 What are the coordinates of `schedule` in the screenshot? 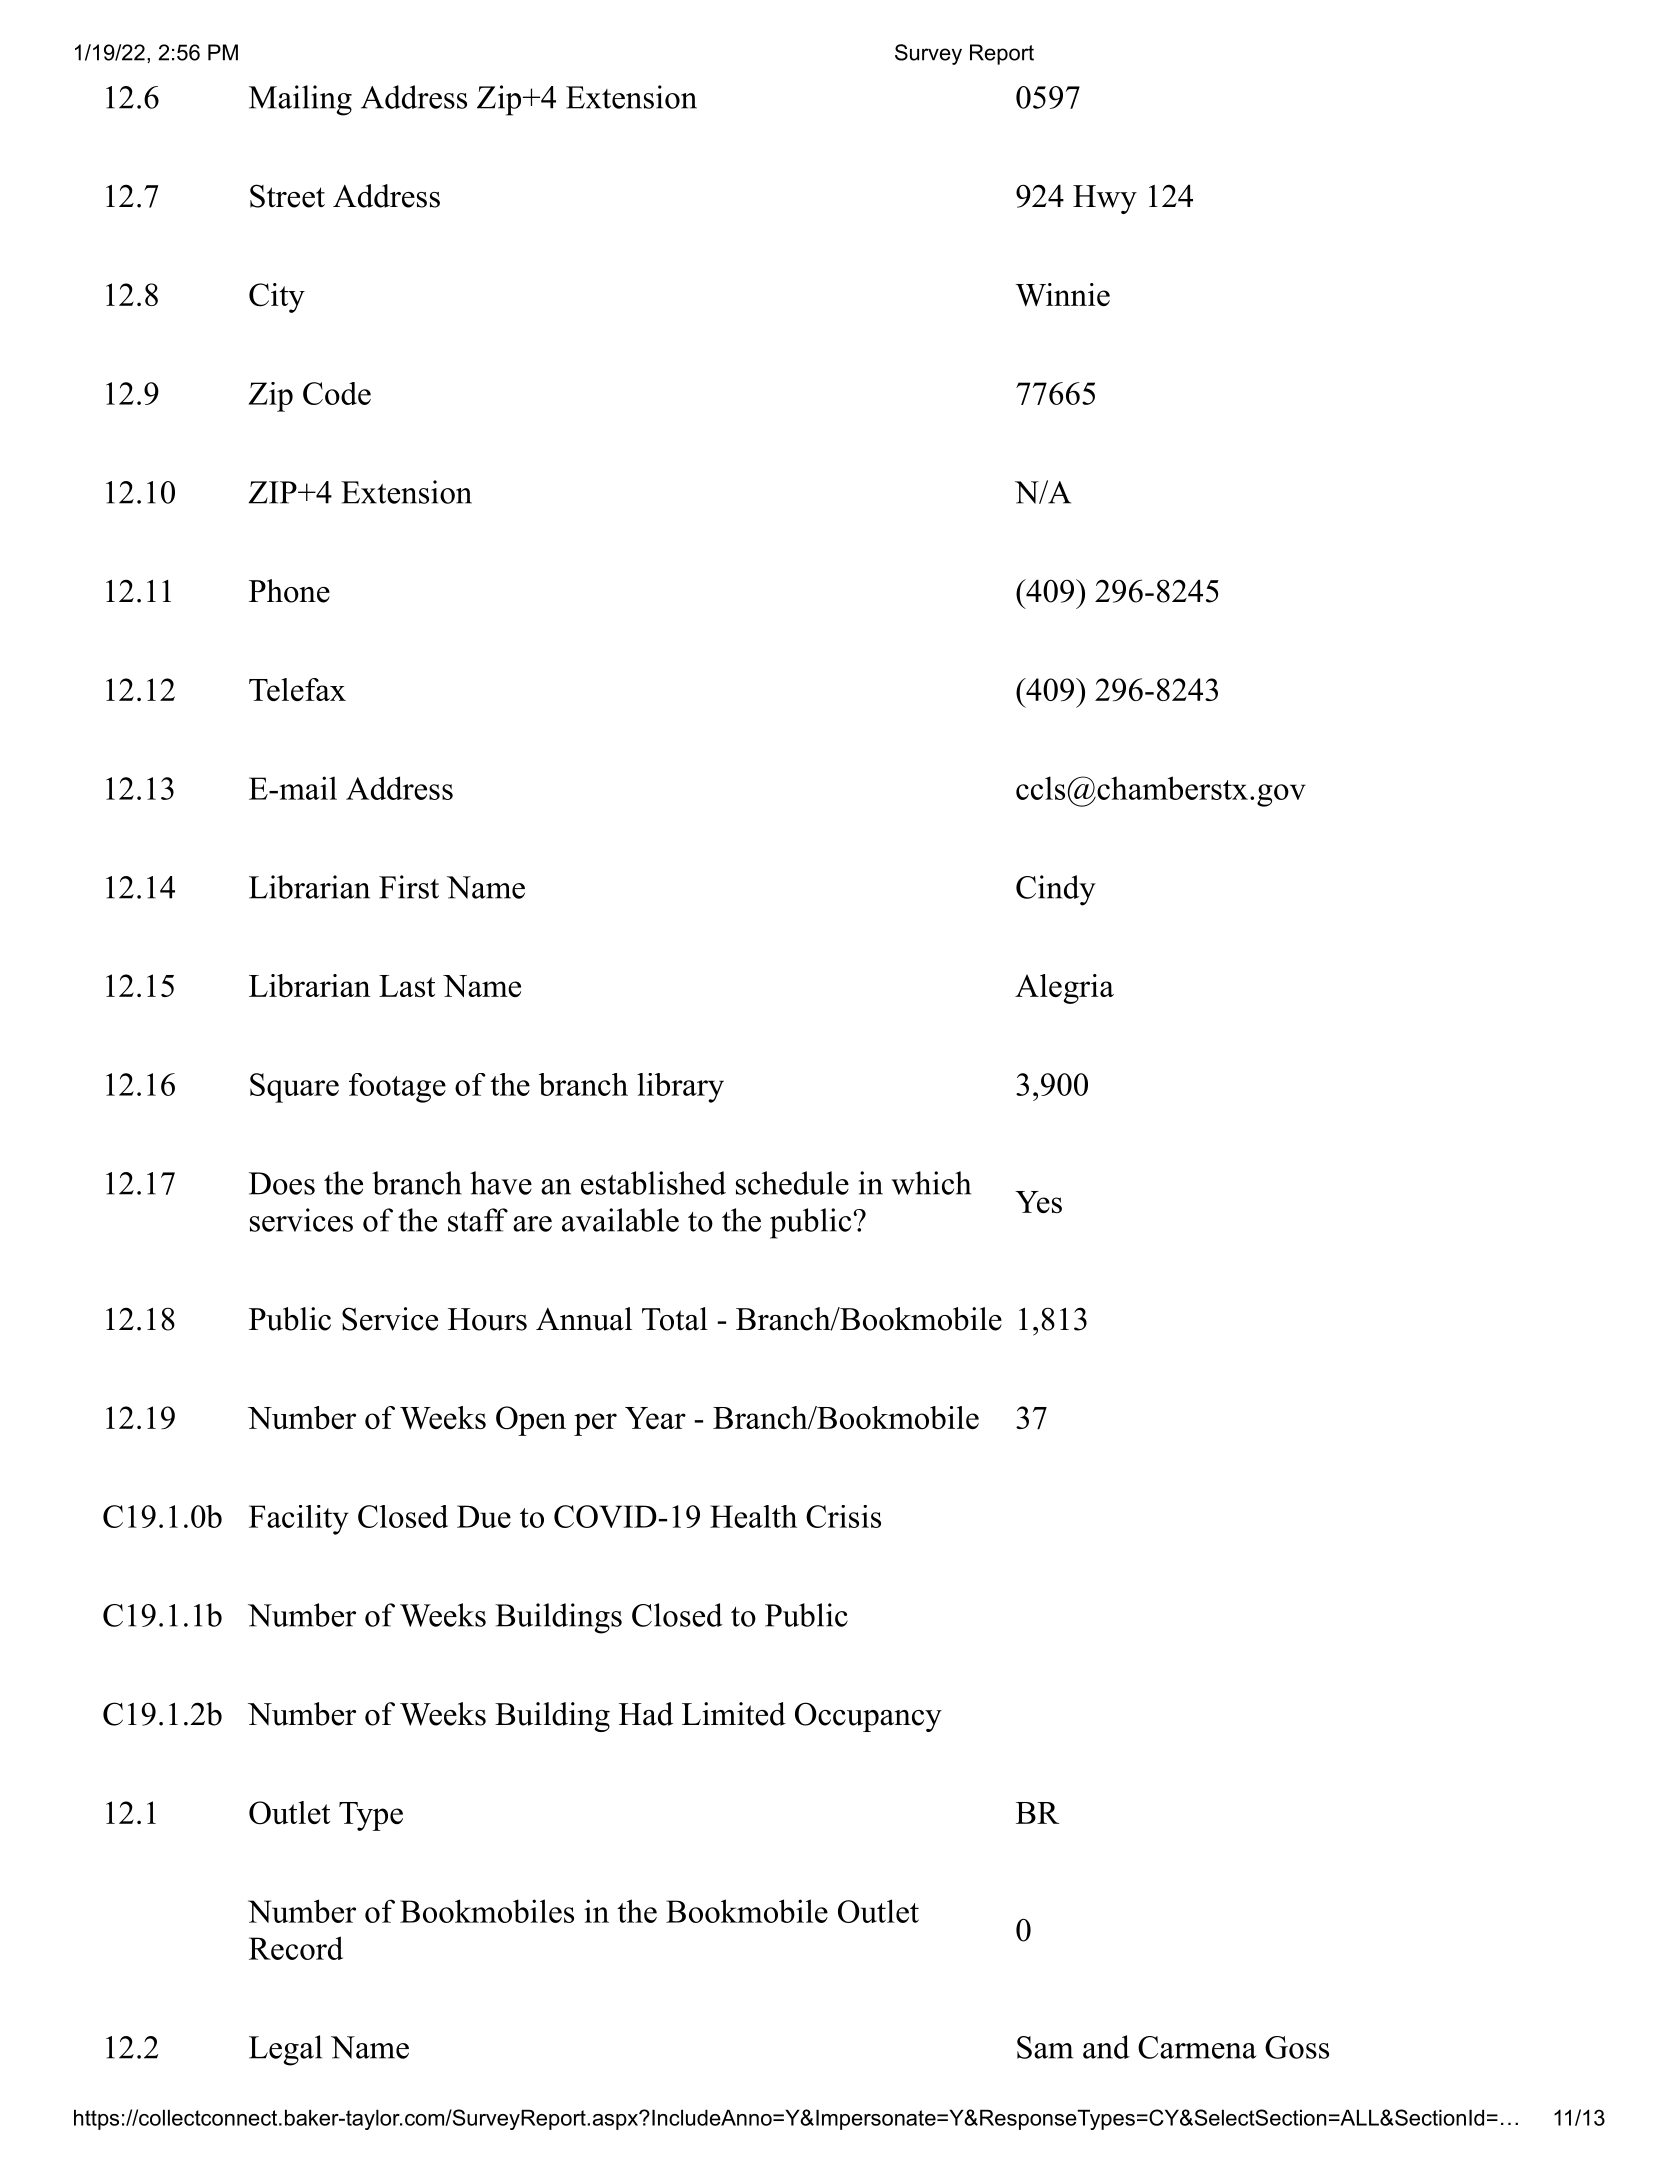 It's located at (792, 1183).
